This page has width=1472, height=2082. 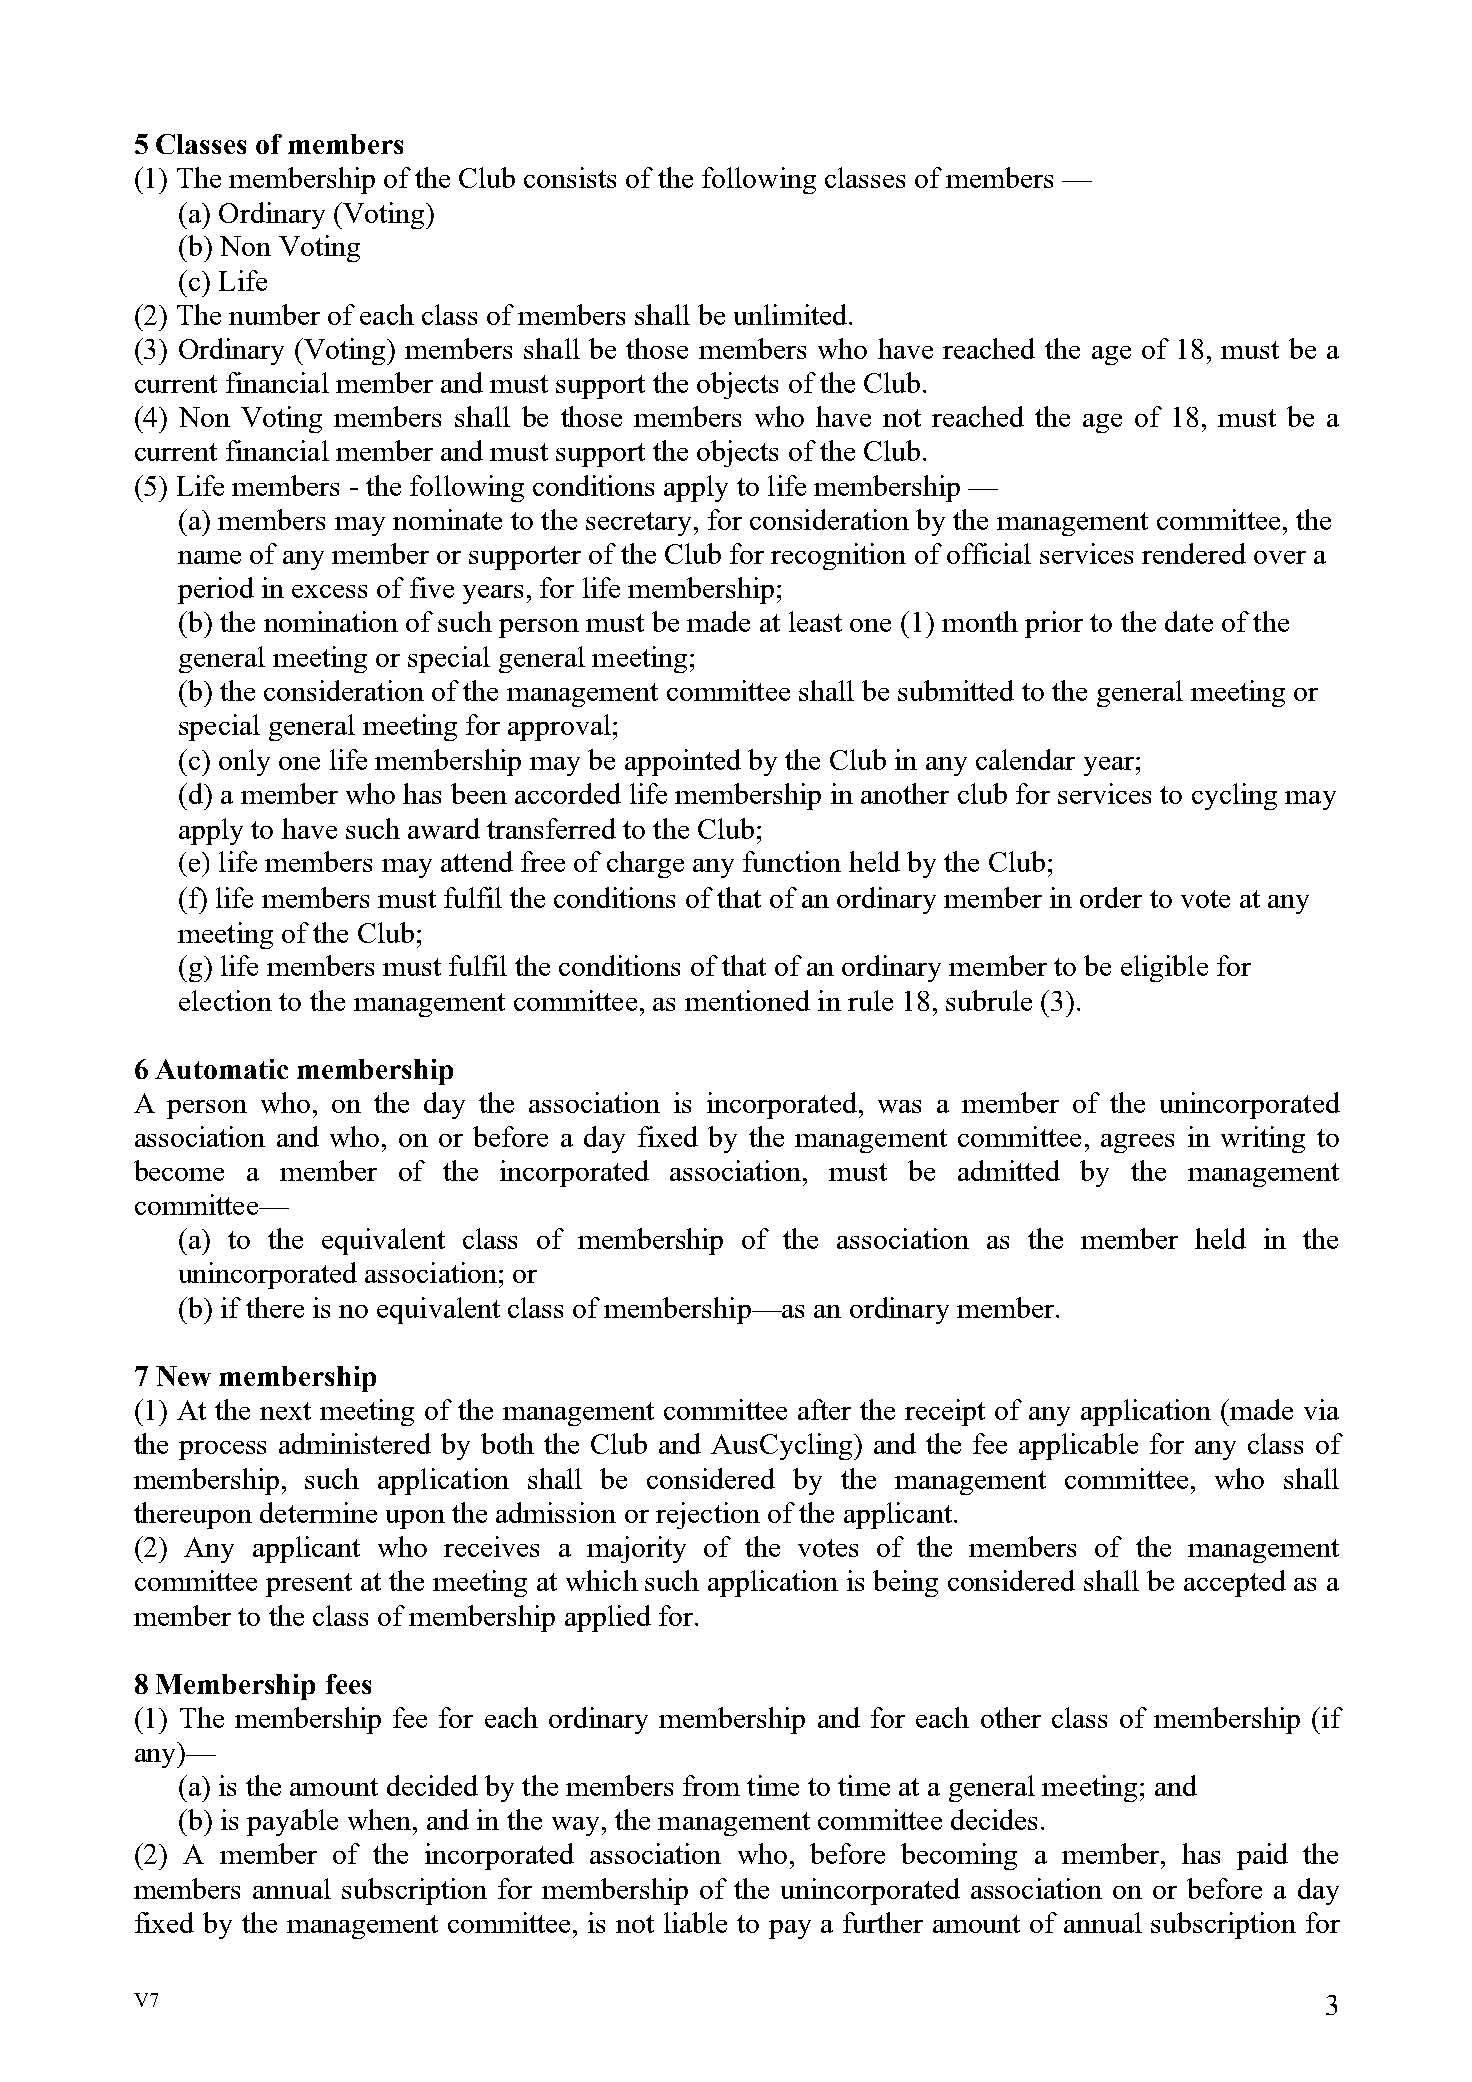 I want to click on number, so click(x=274, y=314).
